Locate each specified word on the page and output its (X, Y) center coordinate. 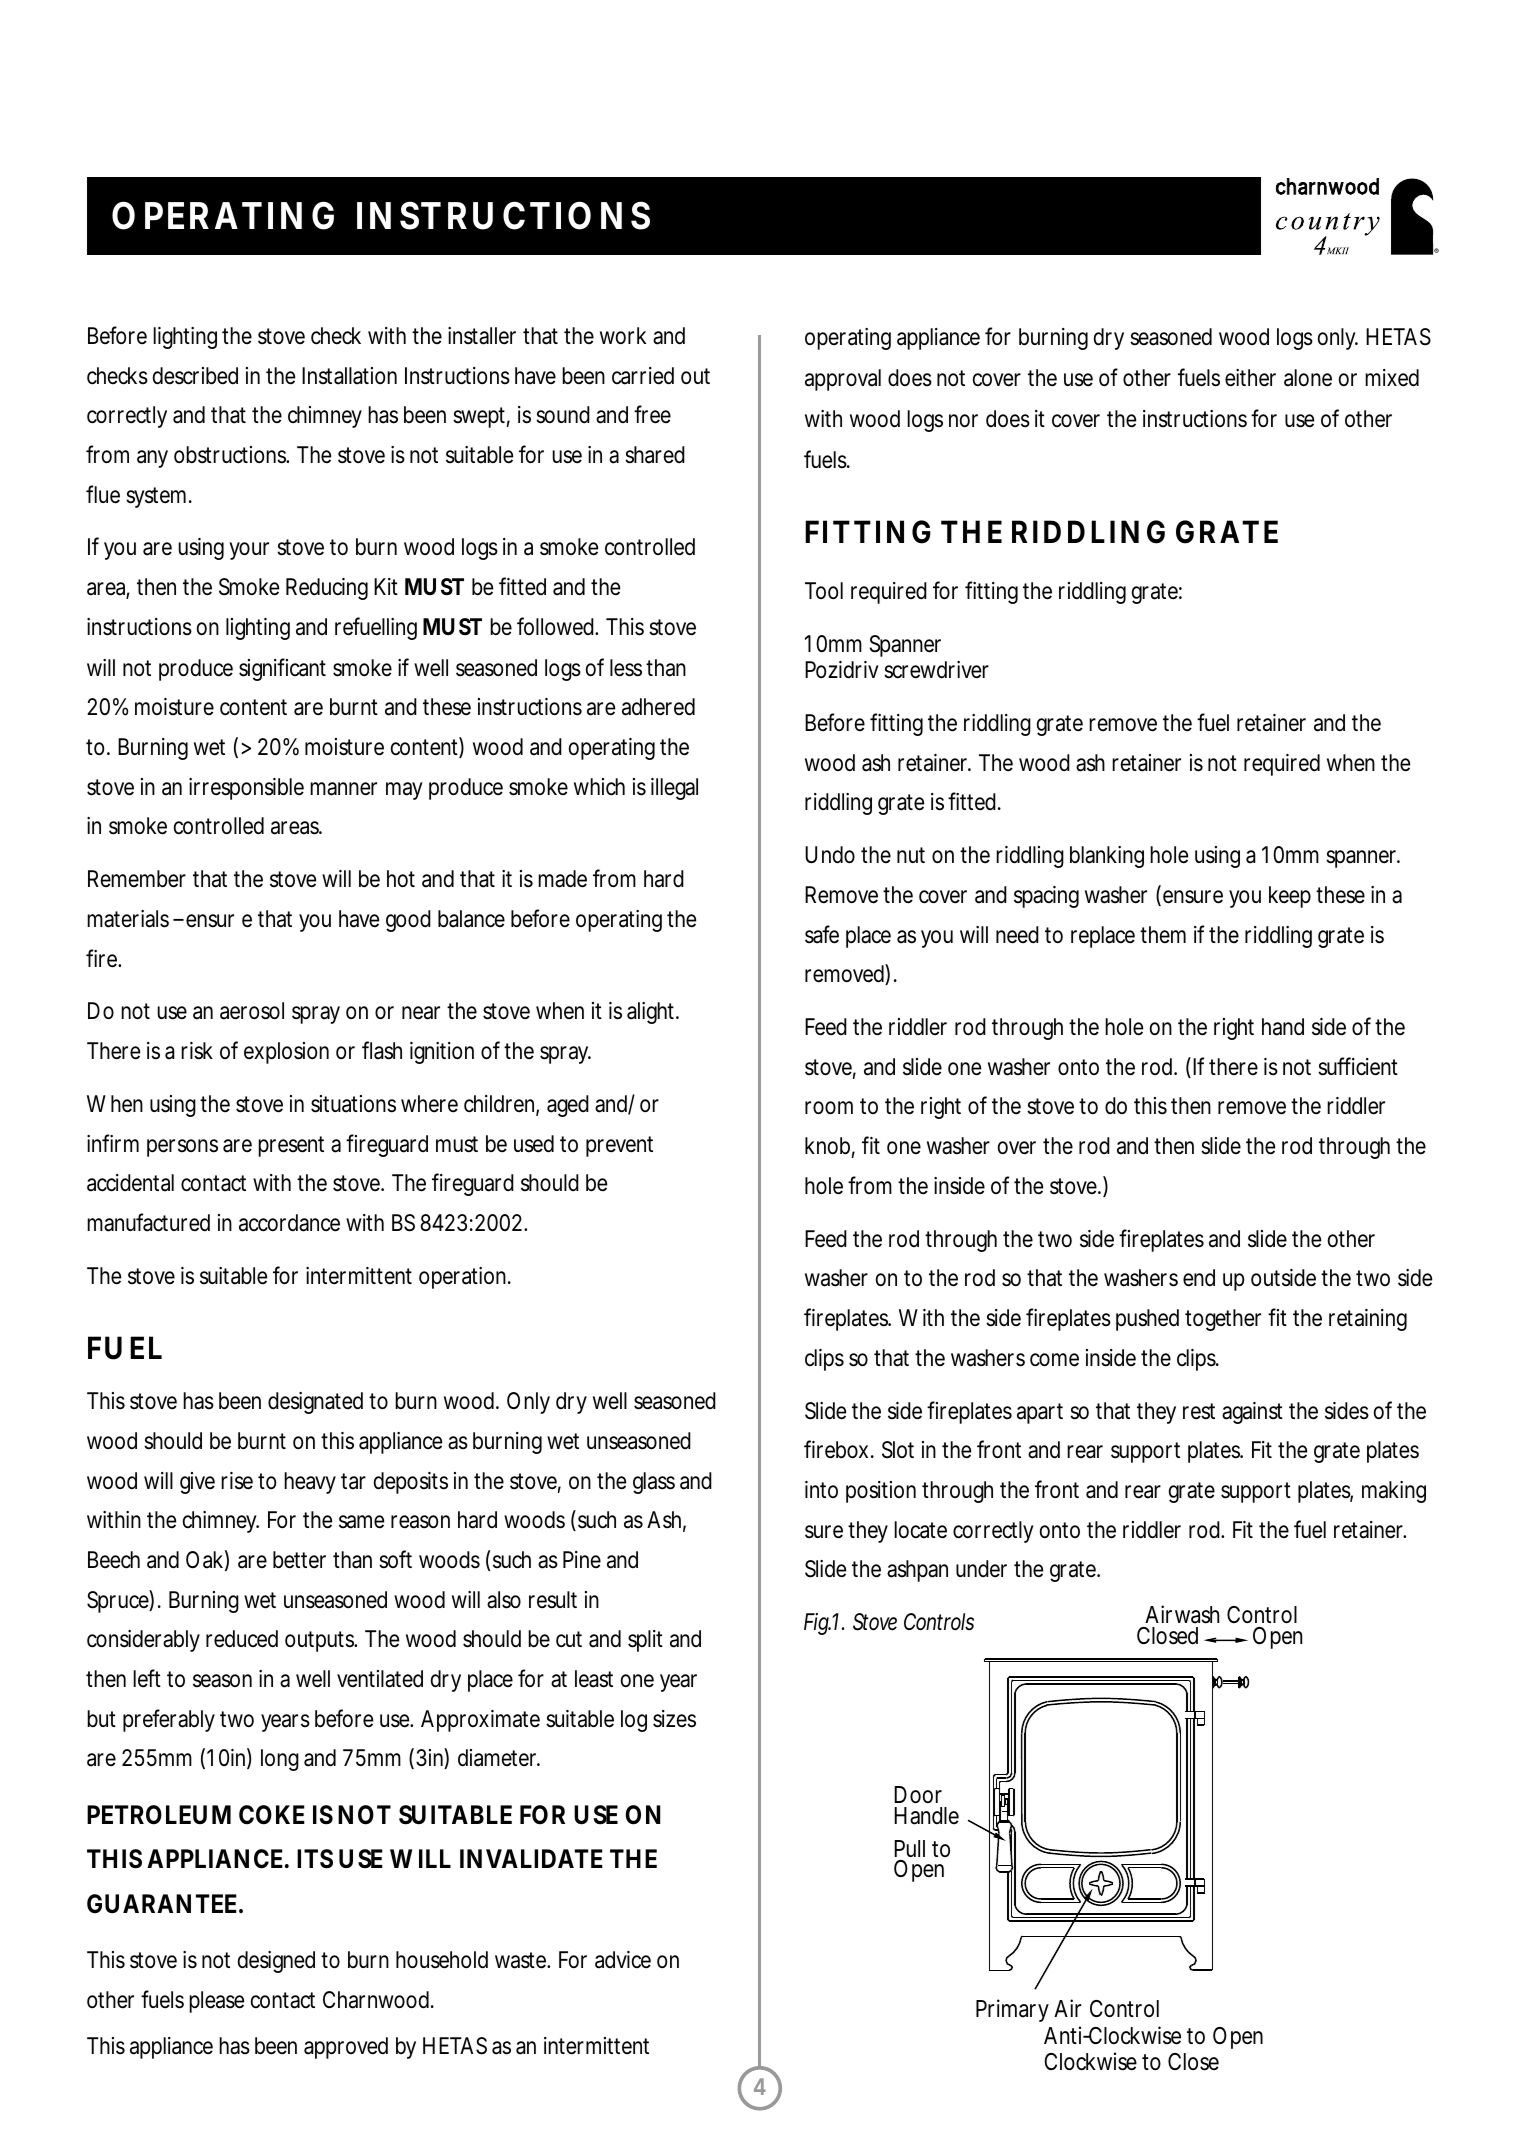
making (1394, 1492)
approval (843, 380)
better (299, 1560)
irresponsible (246, 789)
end (1199, 1278)
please (216, 2002)
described (195, 376)
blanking (1107, 857)
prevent (619, 1146)
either (1250, 378)
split (645, 1641)
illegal (674, 789)
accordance (289, 1223)
